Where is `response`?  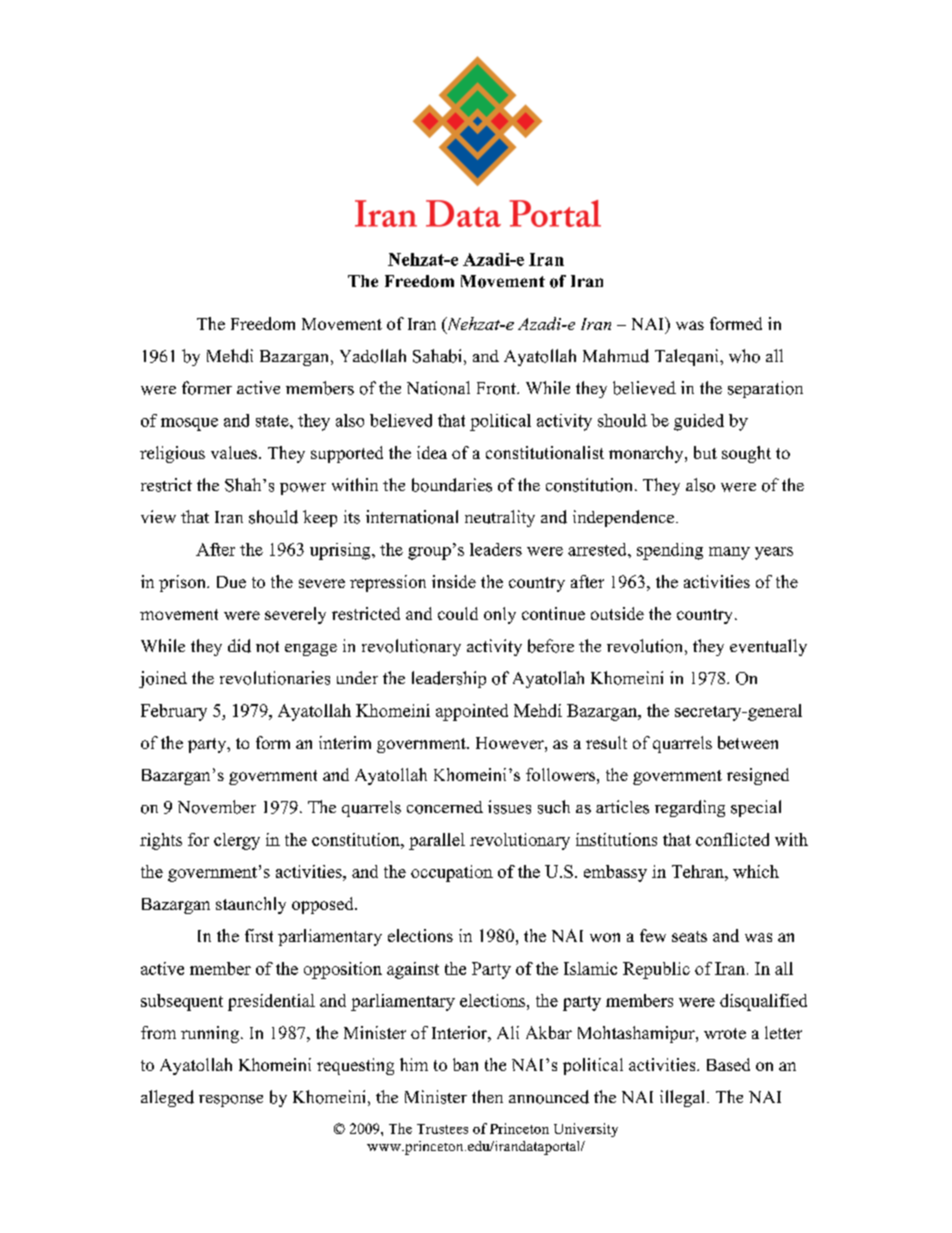 response is located at coordinates (231, 1101).
